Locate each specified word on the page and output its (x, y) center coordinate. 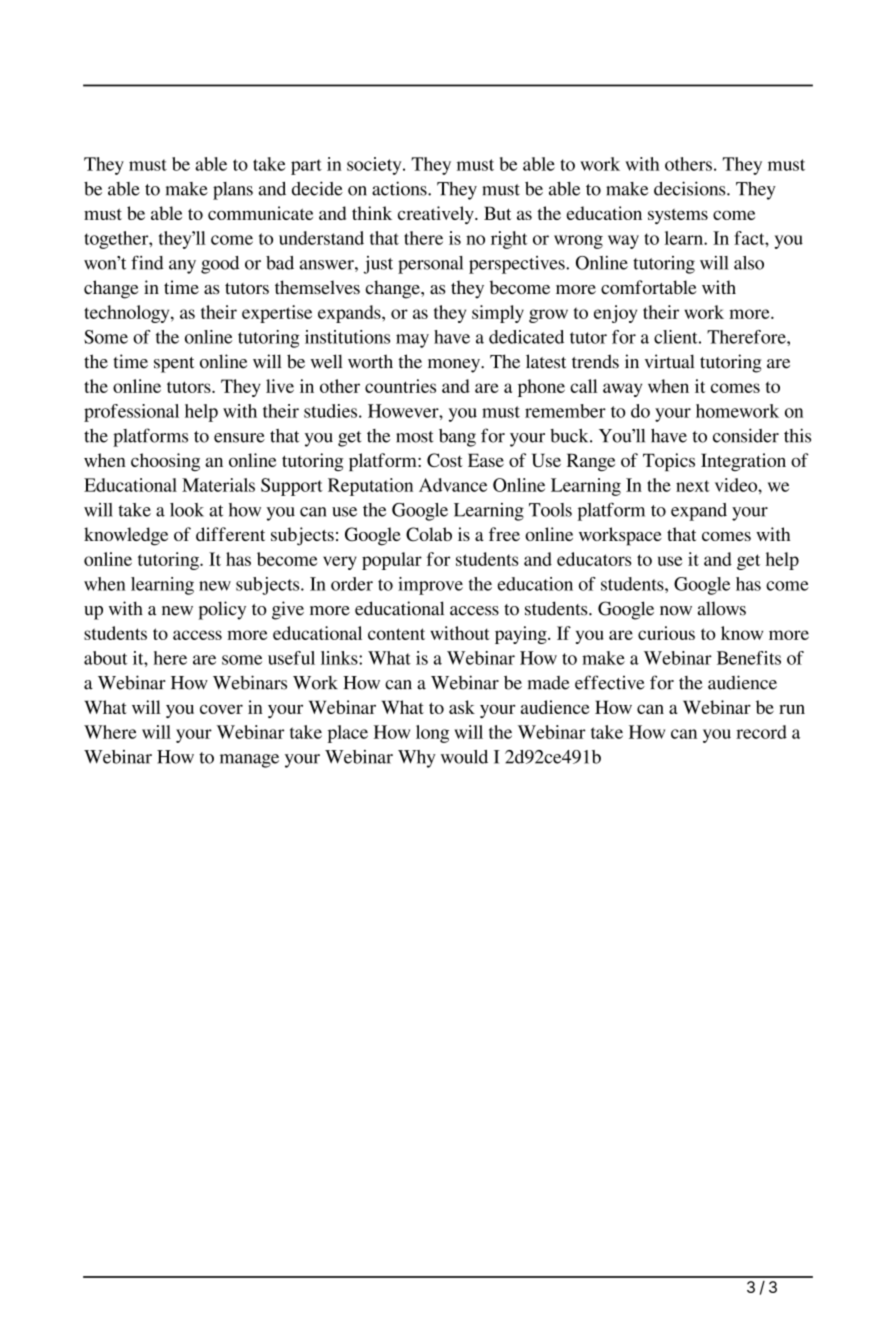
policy (222, 610)
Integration (743, 462)
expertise (277, 314)
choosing (165, 462)
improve (430, 586)
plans (233, 191)
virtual (670, 361)
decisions (691, 188)
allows (722, 608)
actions (400, 188)
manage (249, 761)
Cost (445, 460)
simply (498, 314)
